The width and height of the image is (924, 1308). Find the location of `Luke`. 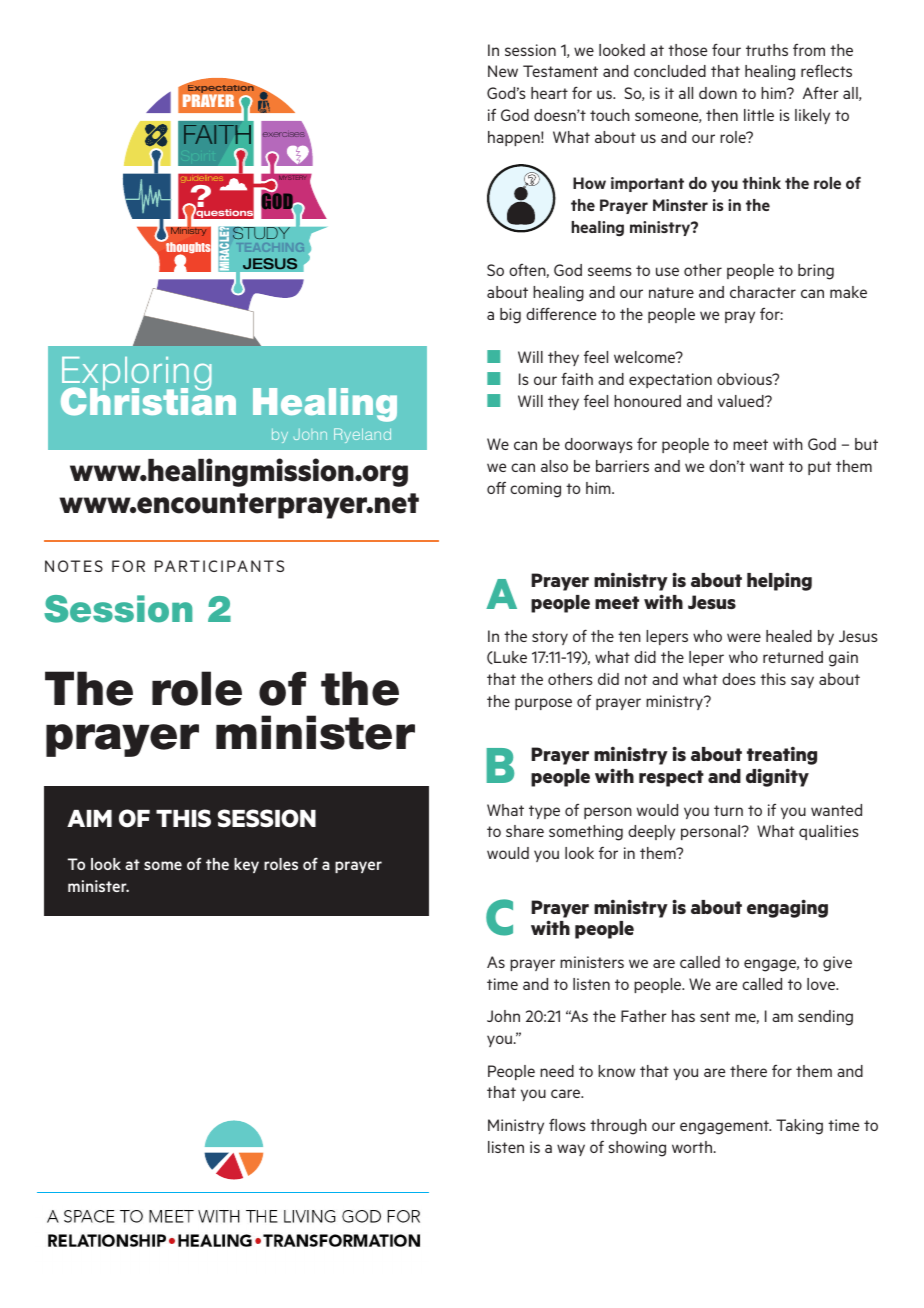

Luke is located at coordinates (509, 657).
